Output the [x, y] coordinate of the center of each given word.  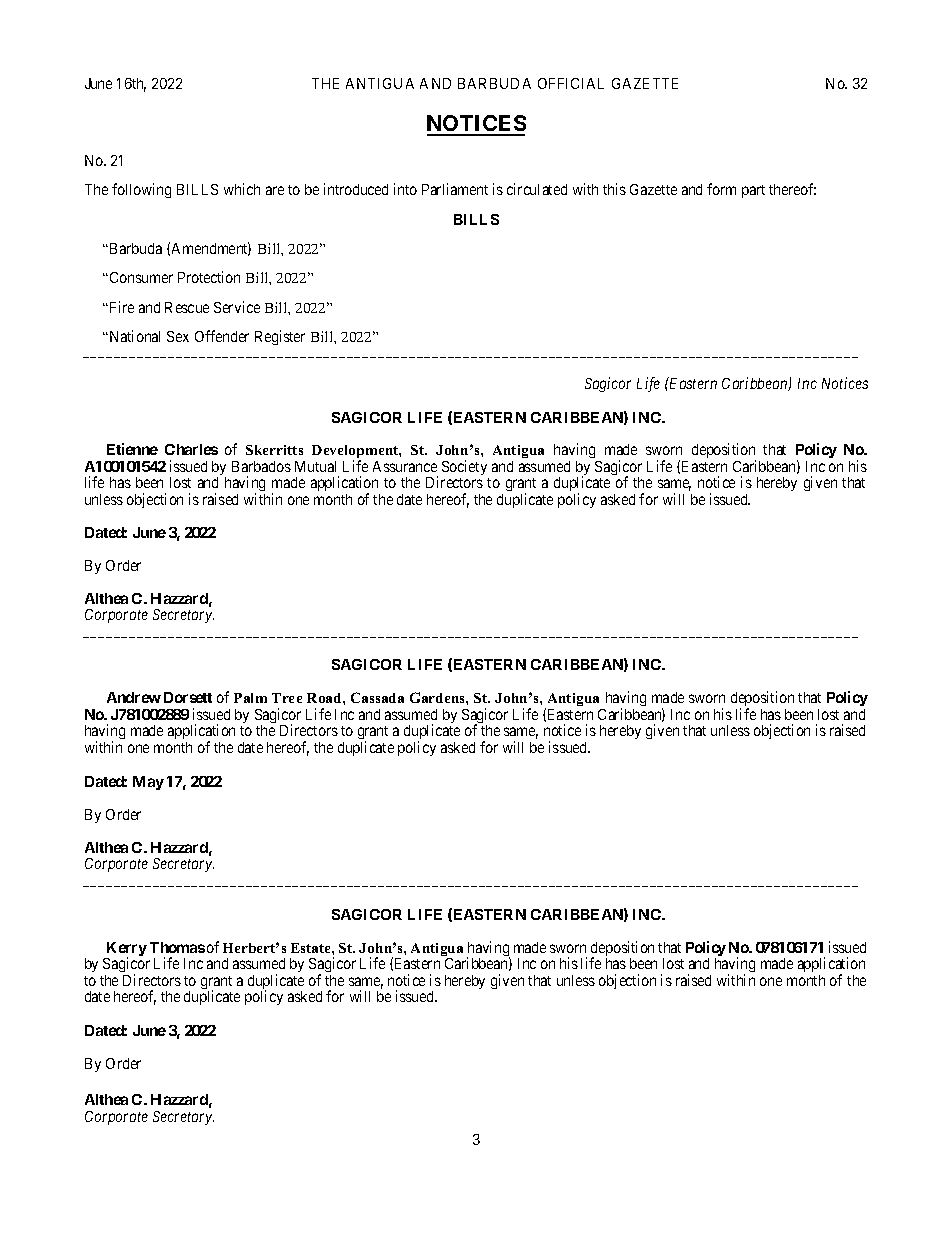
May [148, 783]
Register [280, 337]
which [242, 189]
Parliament [455, 189]
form [721, 189]
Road [325, 698]
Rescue [187, 307]
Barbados [261, 466]
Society [464, 467]
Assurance [405, 466]
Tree [287, 698]
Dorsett [188, 697]
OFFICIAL [571, 83]
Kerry [125, 950]
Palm [250, 698]
